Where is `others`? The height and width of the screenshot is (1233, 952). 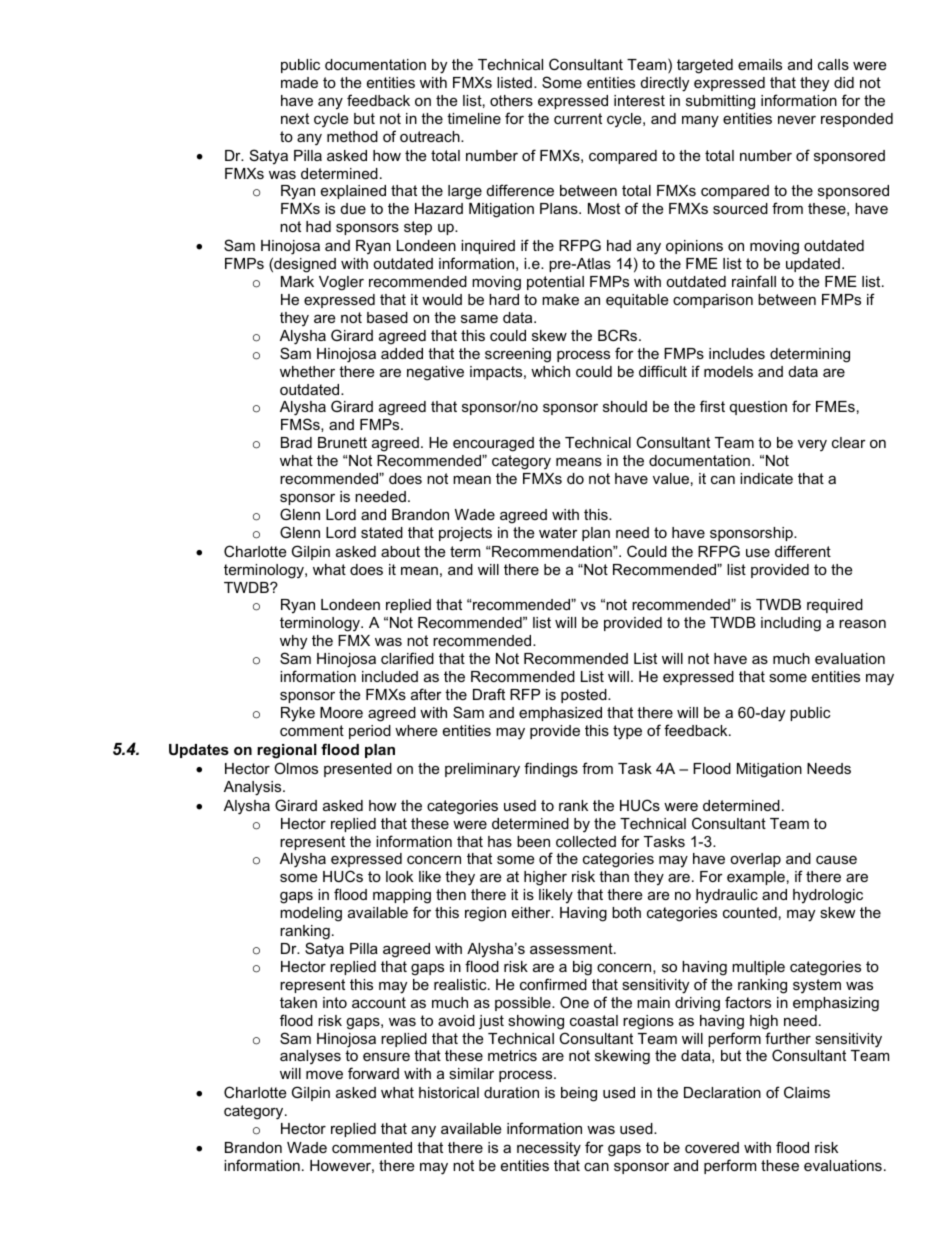 others is located at coordinates (511, 100).
